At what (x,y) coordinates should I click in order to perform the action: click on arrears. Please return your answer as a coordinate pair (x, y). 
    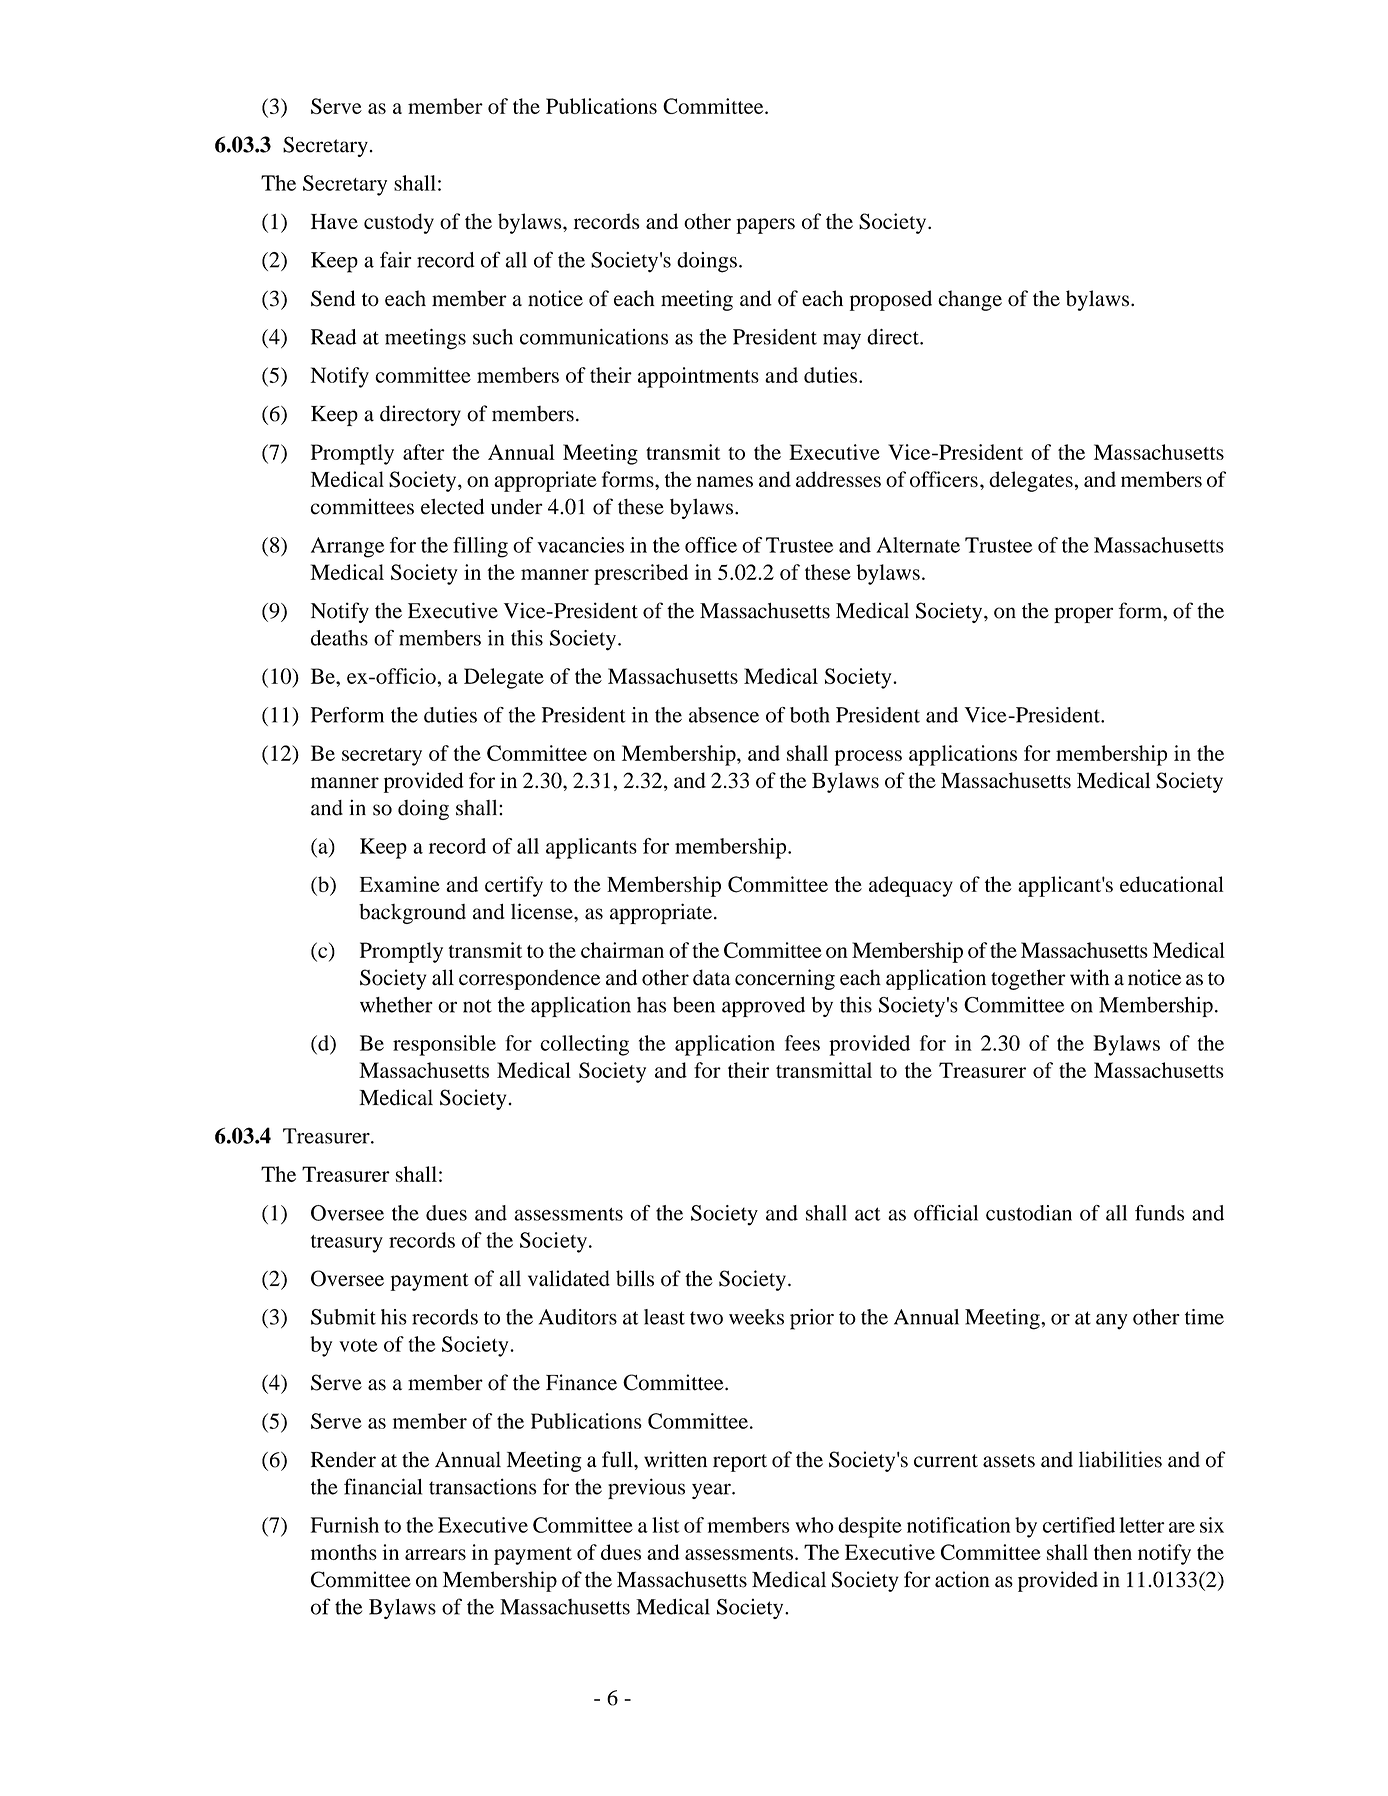
    Looking at the image, I should click on (435, 1554).
